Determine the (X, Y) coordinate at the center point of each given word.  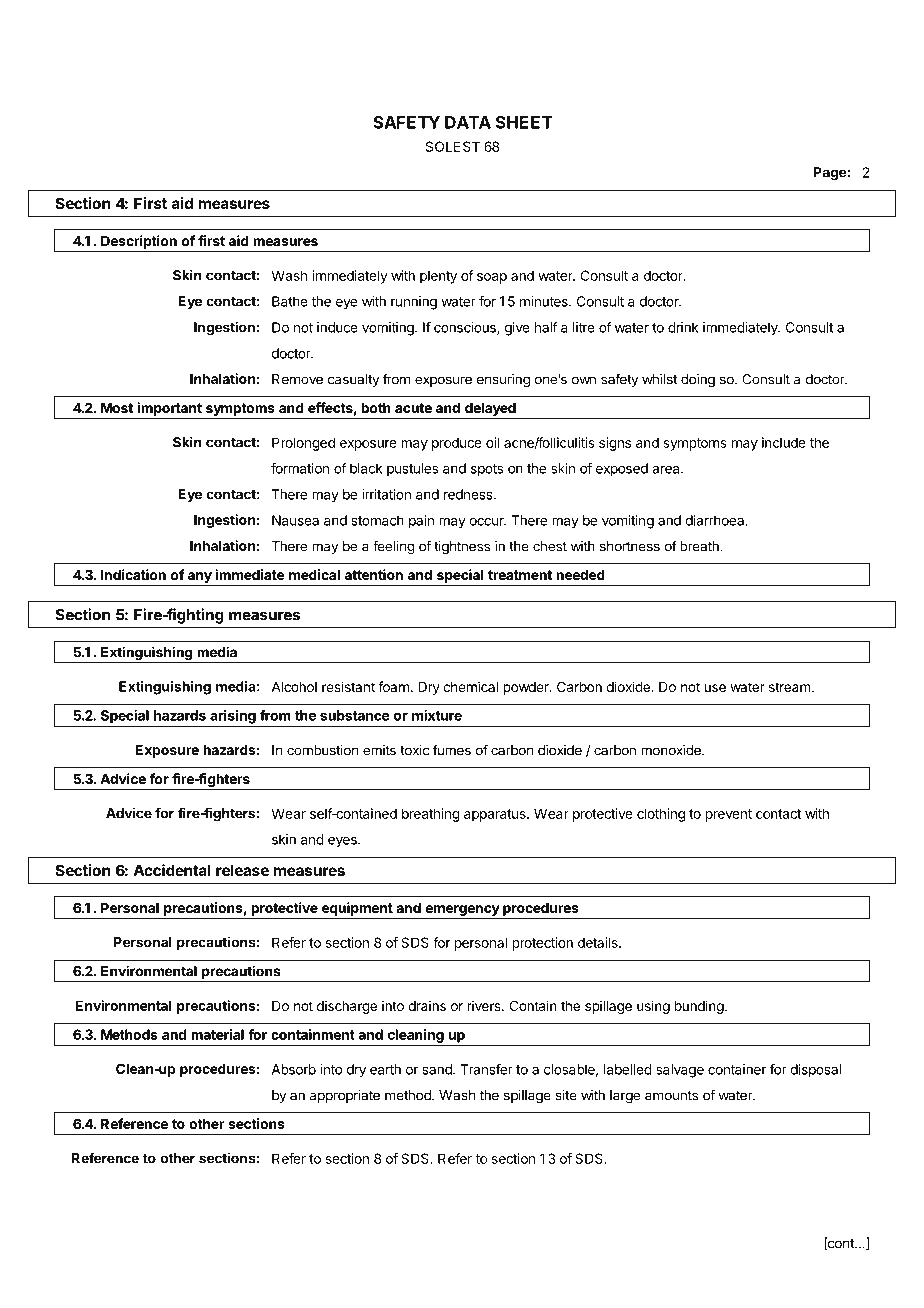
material (217, 1034)
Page (830, 174)
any (199, 579)
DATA (468, 122)
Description (139, 242)
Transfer (486, 1069)
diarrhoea (716, 520)
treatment (520, 575)
